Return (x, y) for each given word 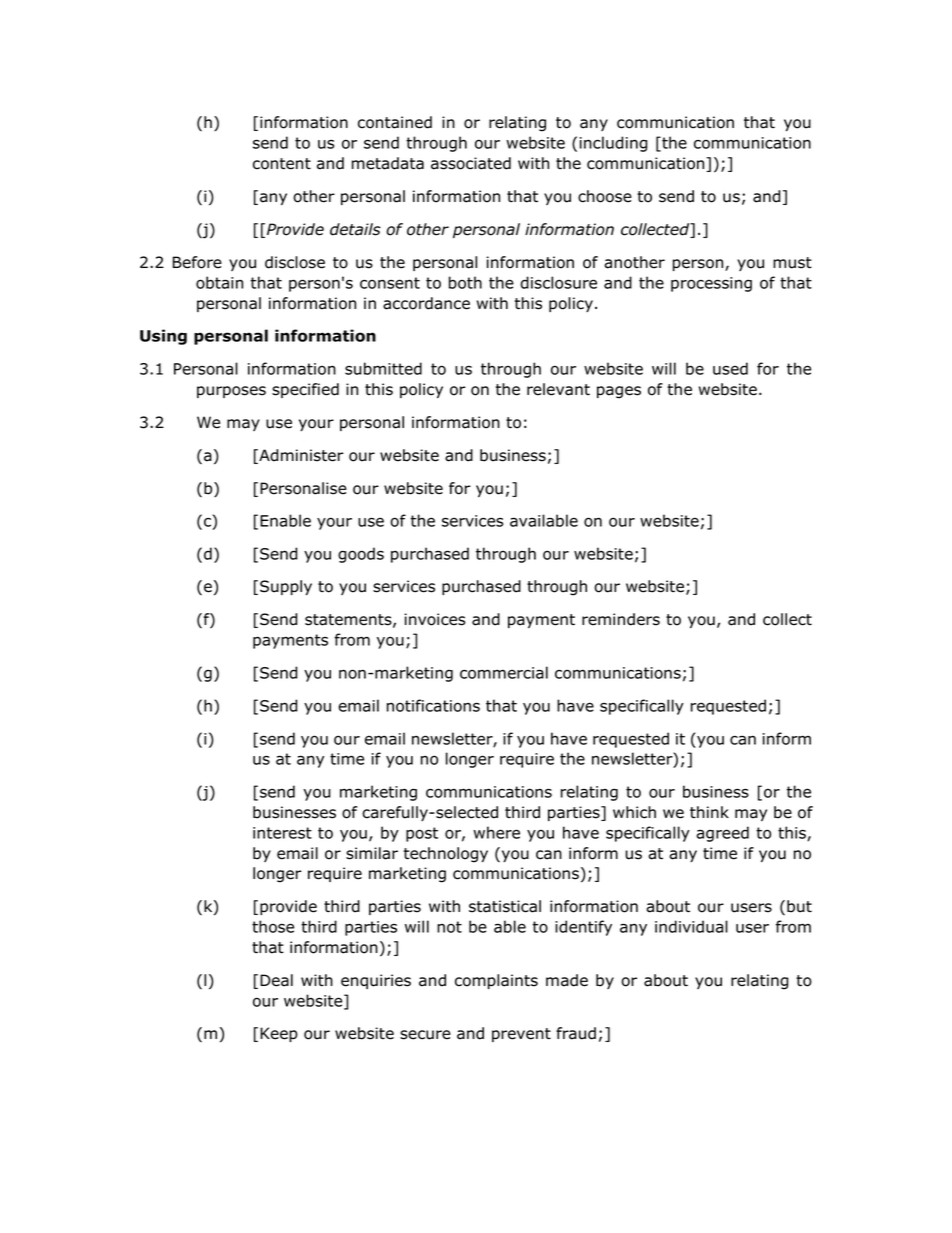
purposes (231, 392)
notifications (433, 705)
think (709, 812)
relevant (558, 389)
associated (471, 163)
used (730, 368)
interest (282, 833)
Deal (276, 980)
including (613, 144)
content (282, 164)
